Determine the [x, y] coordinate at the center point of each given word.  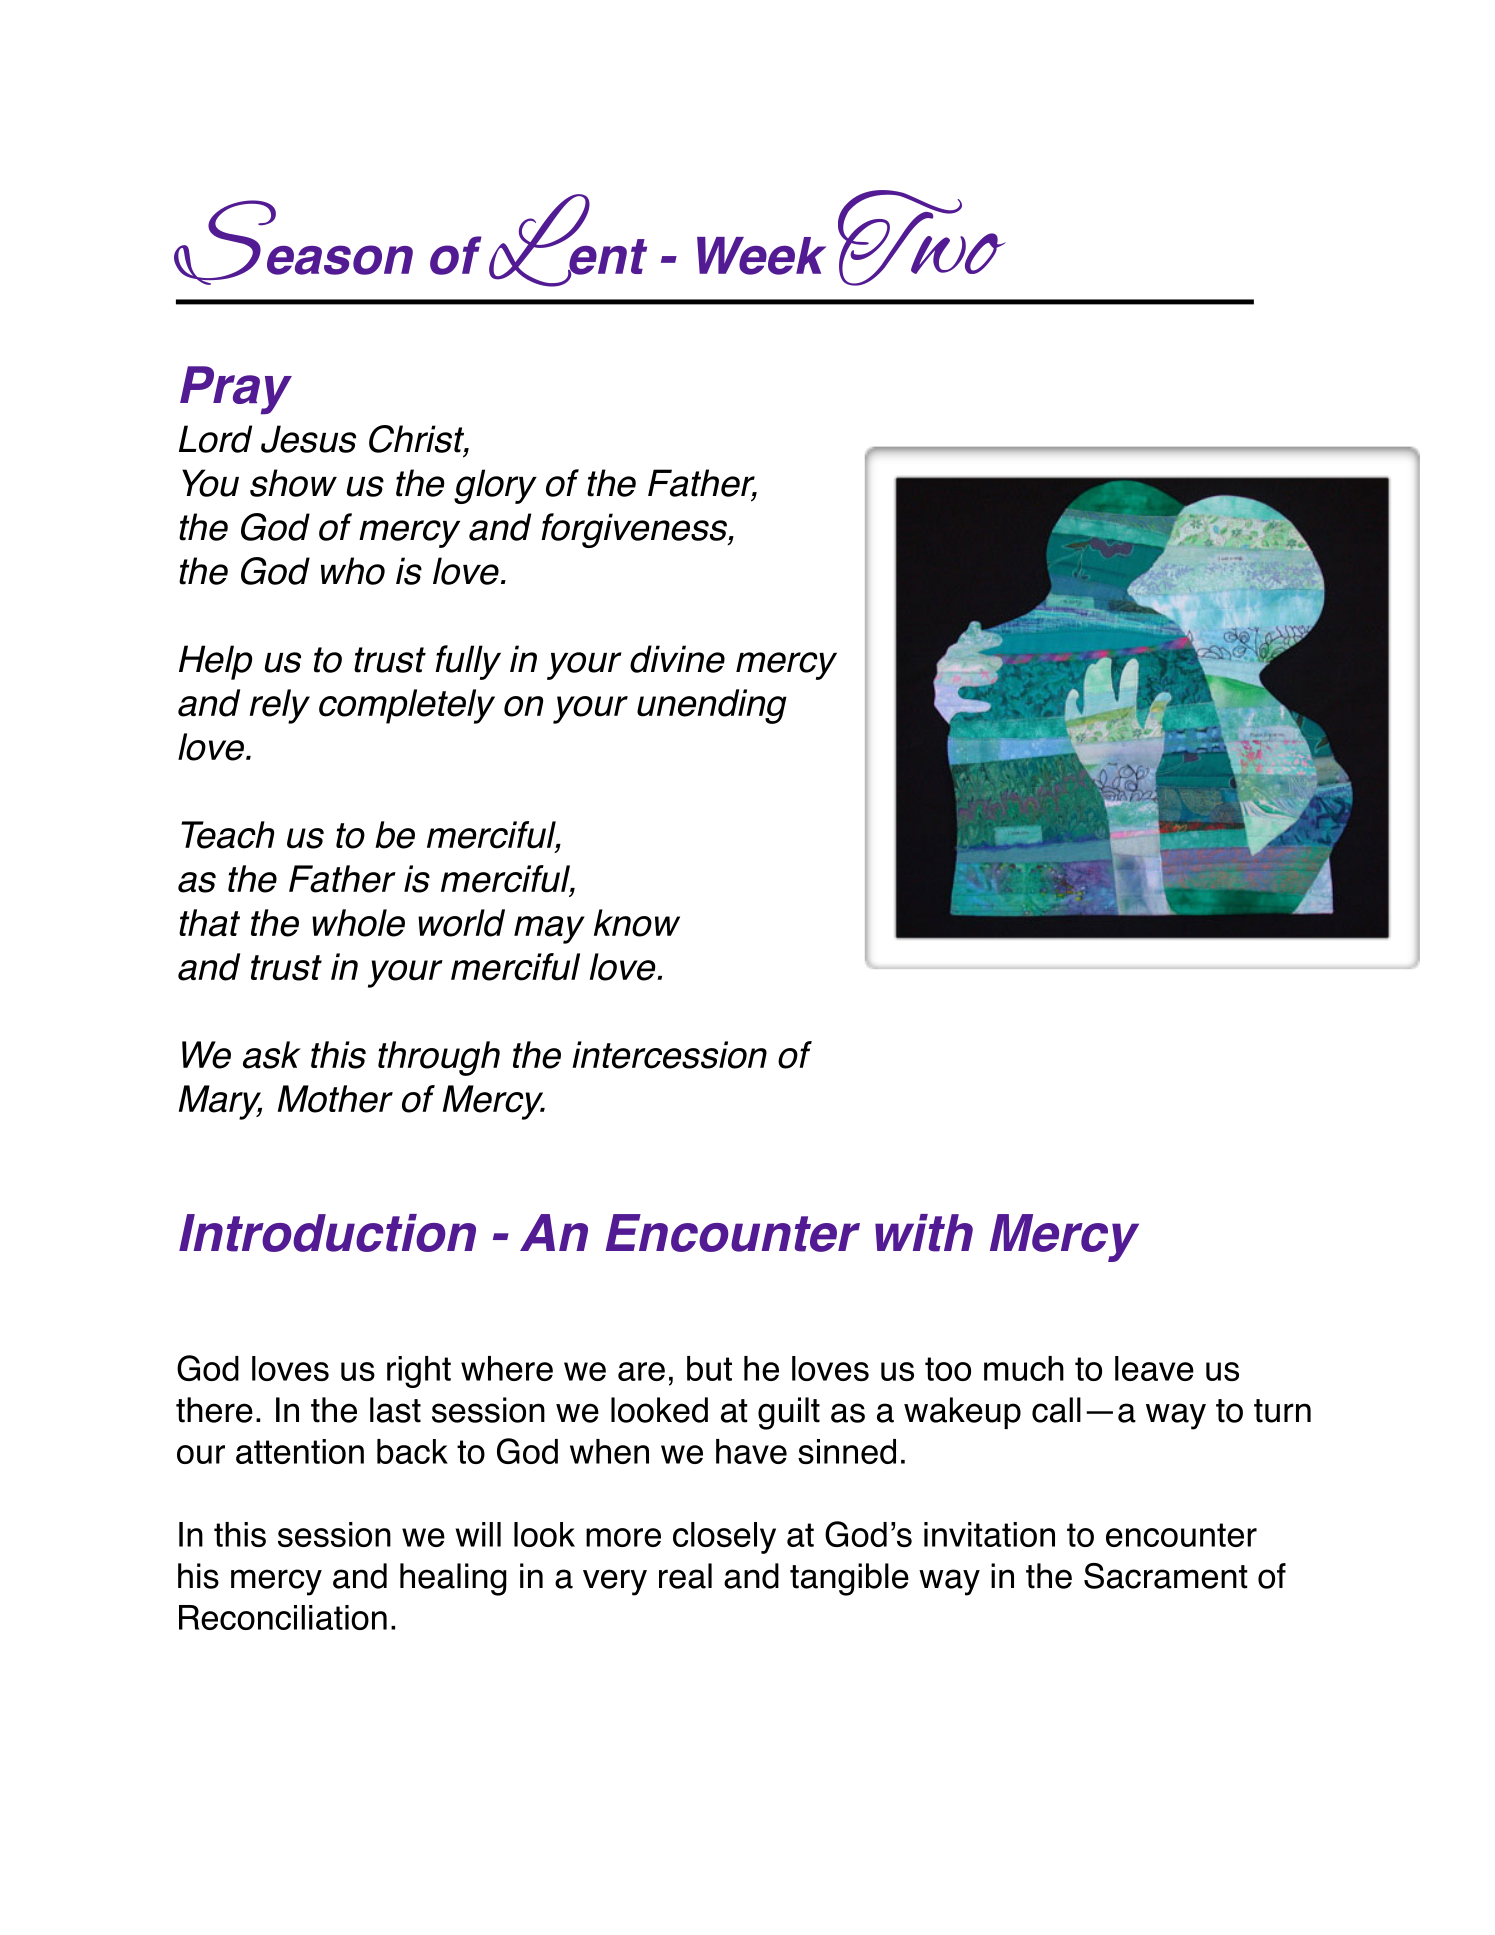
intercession [669, 1055]
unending [712, 706]
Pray [236, 390]
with [924, 1233]
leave [1154, 1368]
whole [358, 923]
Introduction [327, 1233]
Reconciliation [283, 1617]
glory [495, 486]
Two [922, 238]
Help [215, 662]
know [637, 923]
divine [677, 659]
